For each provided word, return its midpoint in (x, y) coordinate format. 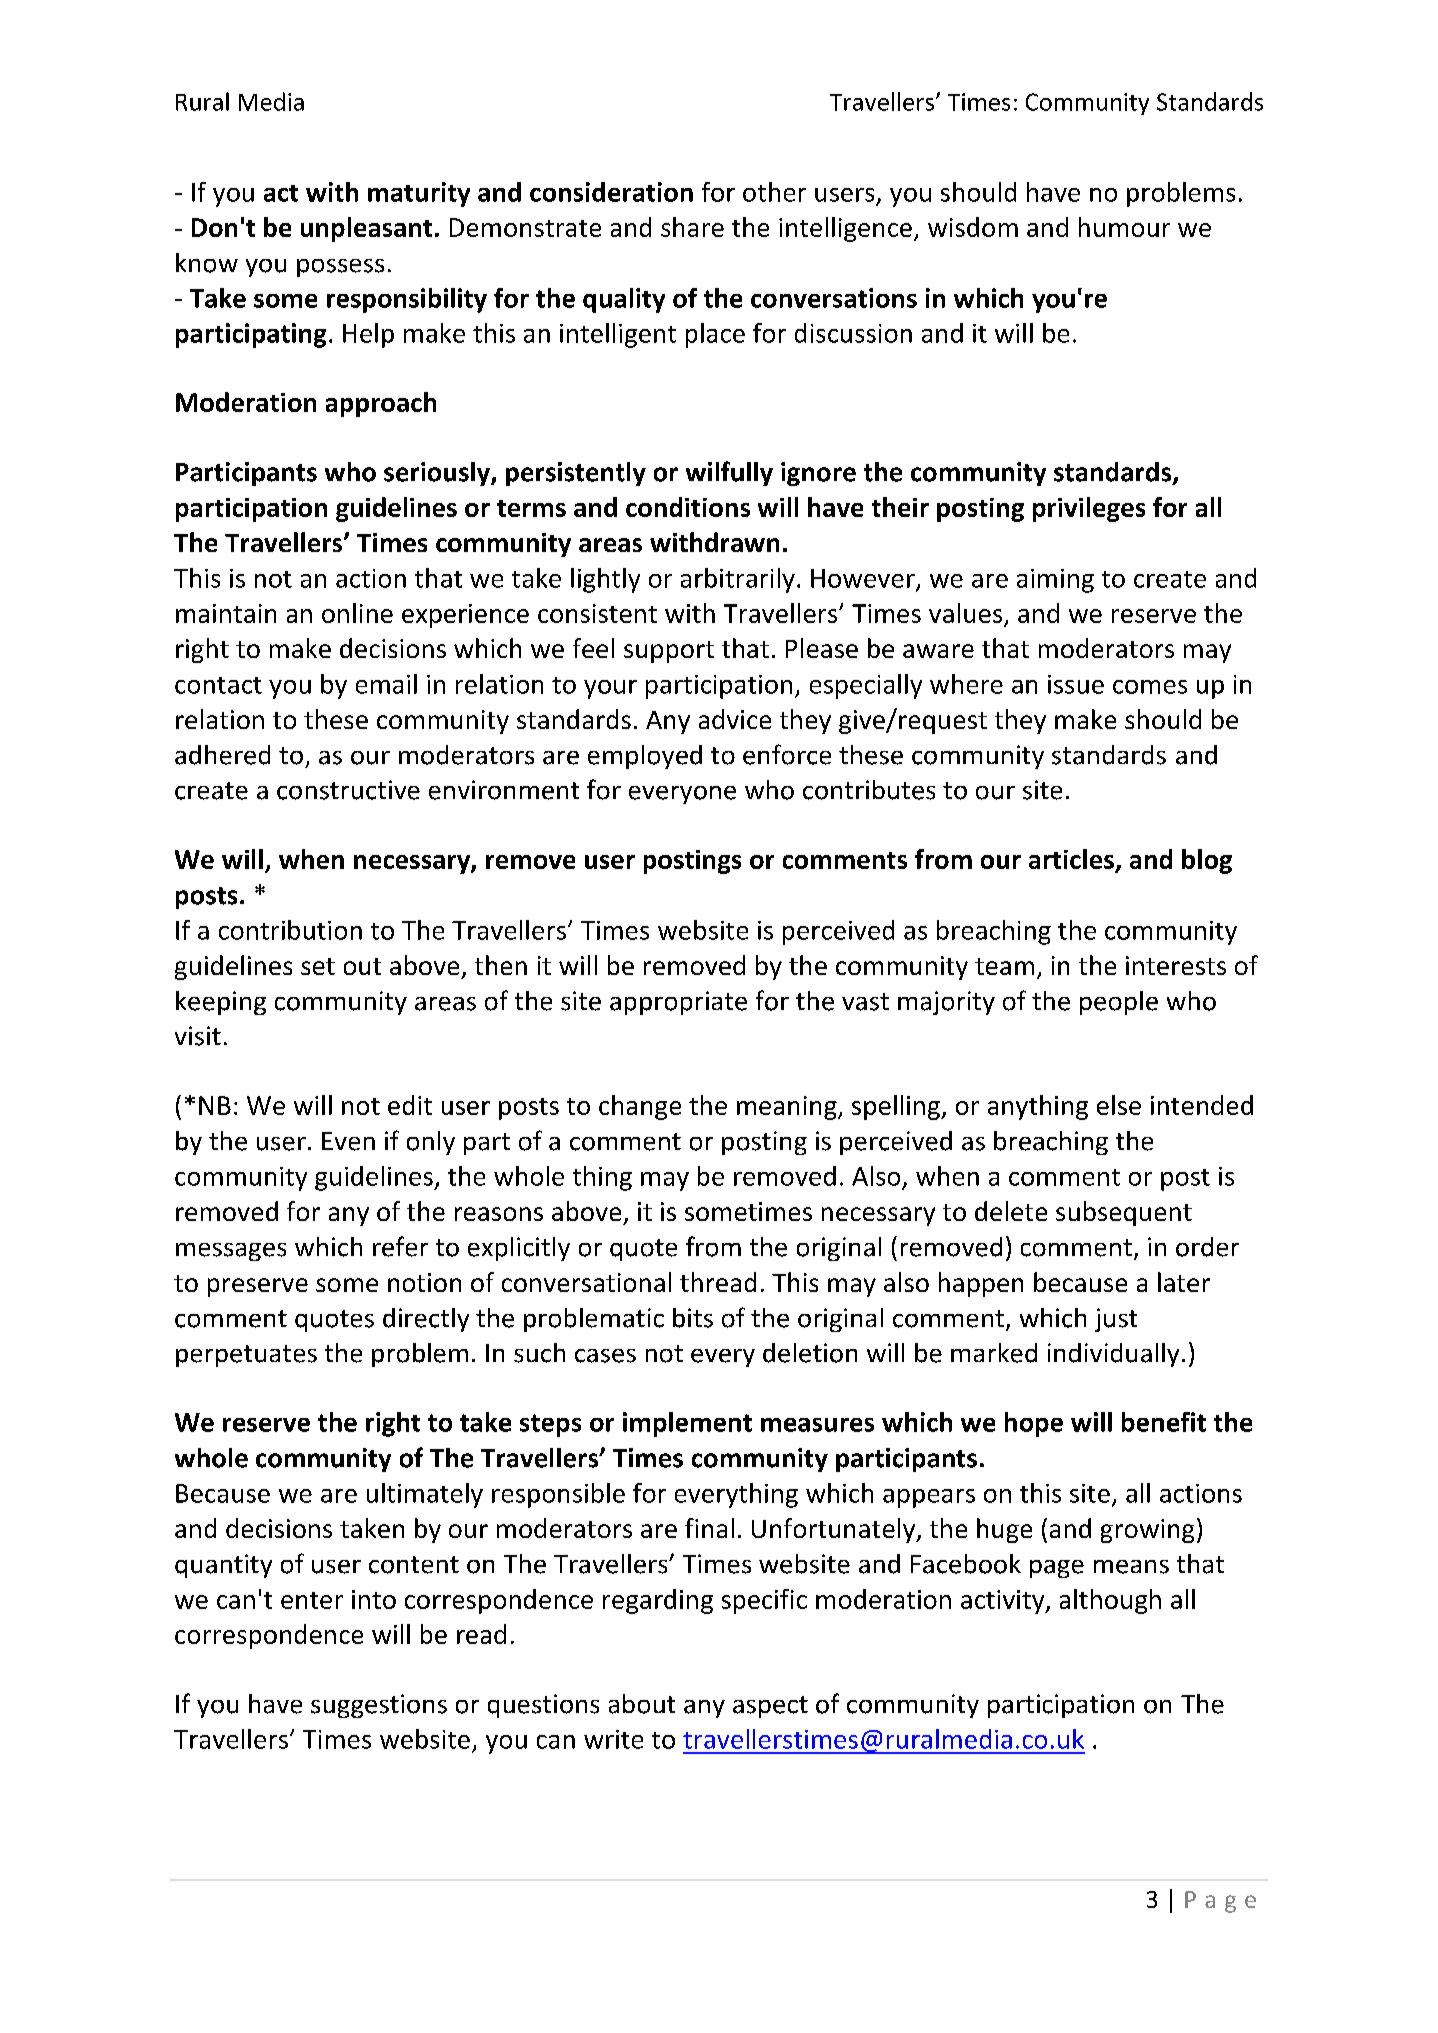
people (1119, 1003)
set (318, 966)
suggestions (379, 1706)
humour (1124, 227)
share (692, 227)
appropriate (678, 1003)
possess (340, 268)
